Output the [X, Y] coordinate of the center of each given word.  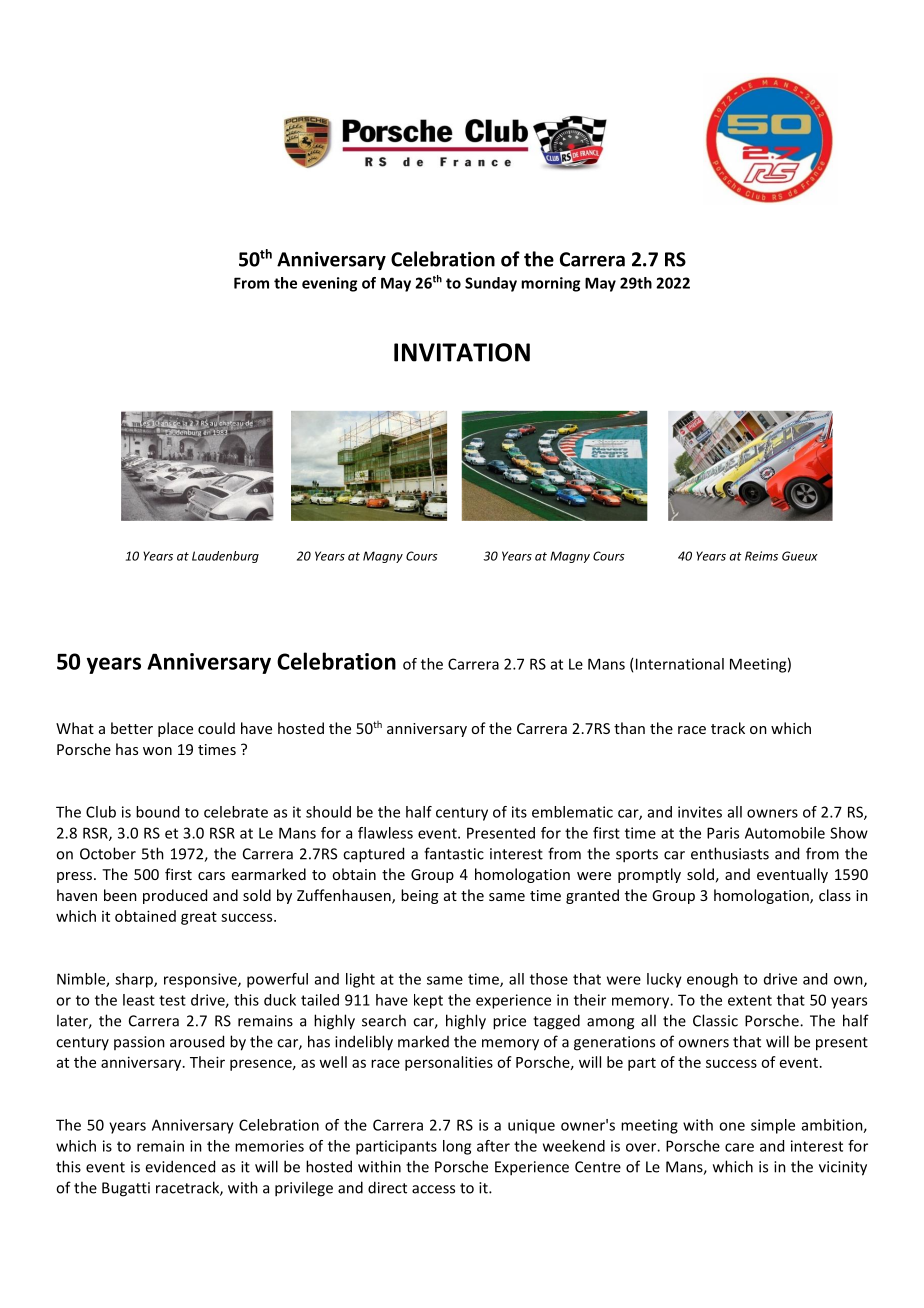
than [629, 728]
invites [700, 812]
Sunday [491, 284]
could [216, 728]
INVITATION [462, 352]
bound [157, 812]
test [172, 1000]
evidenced [180, 1166]
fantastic [454, 853]
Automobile [785, 833]
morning [550, 284]
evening [329, 284]
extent [750, 1000]
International [680, 664]
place [175, 729]
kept [428, 1001]
